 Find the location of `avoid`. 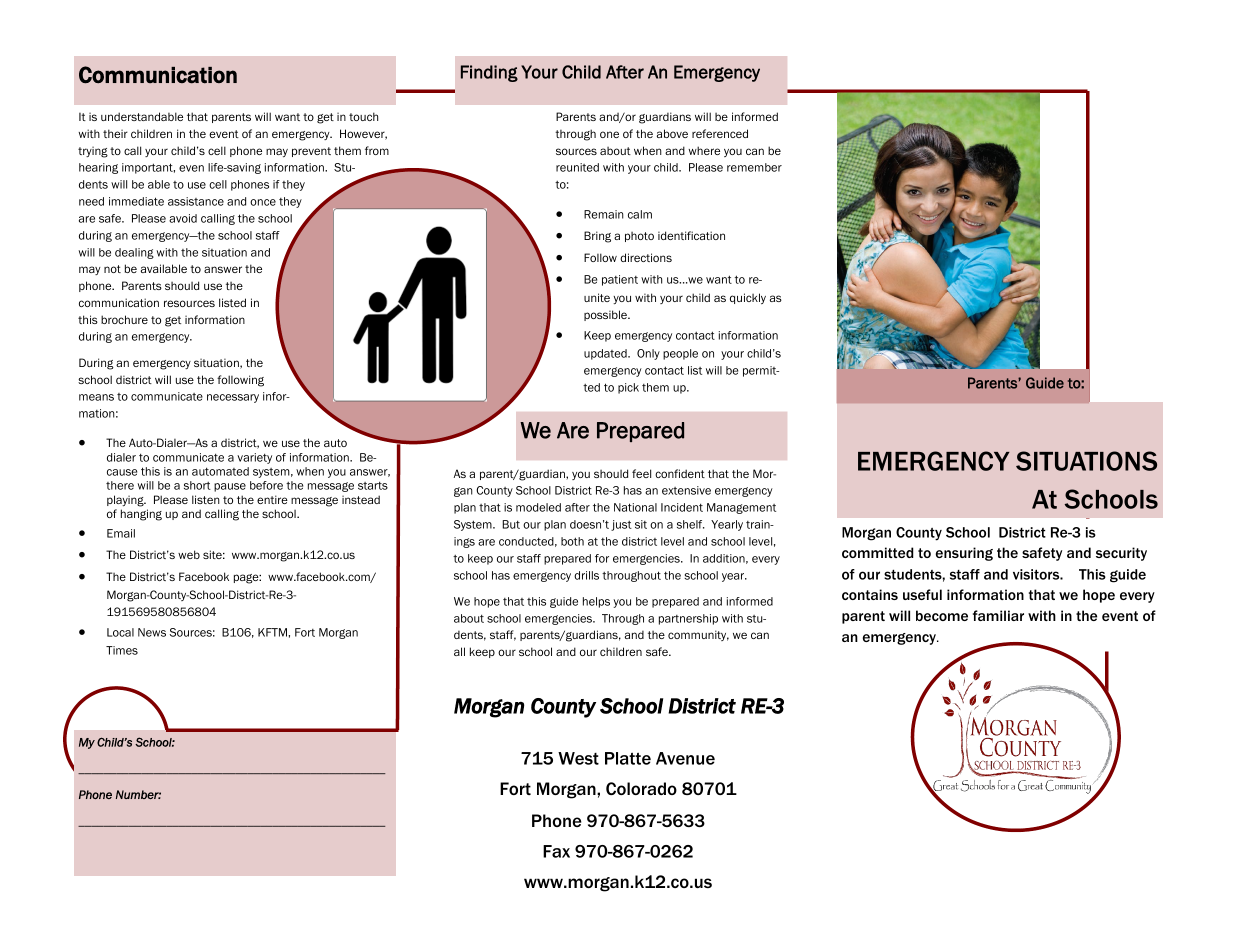

avoid is located at coordinates (183, 218).
